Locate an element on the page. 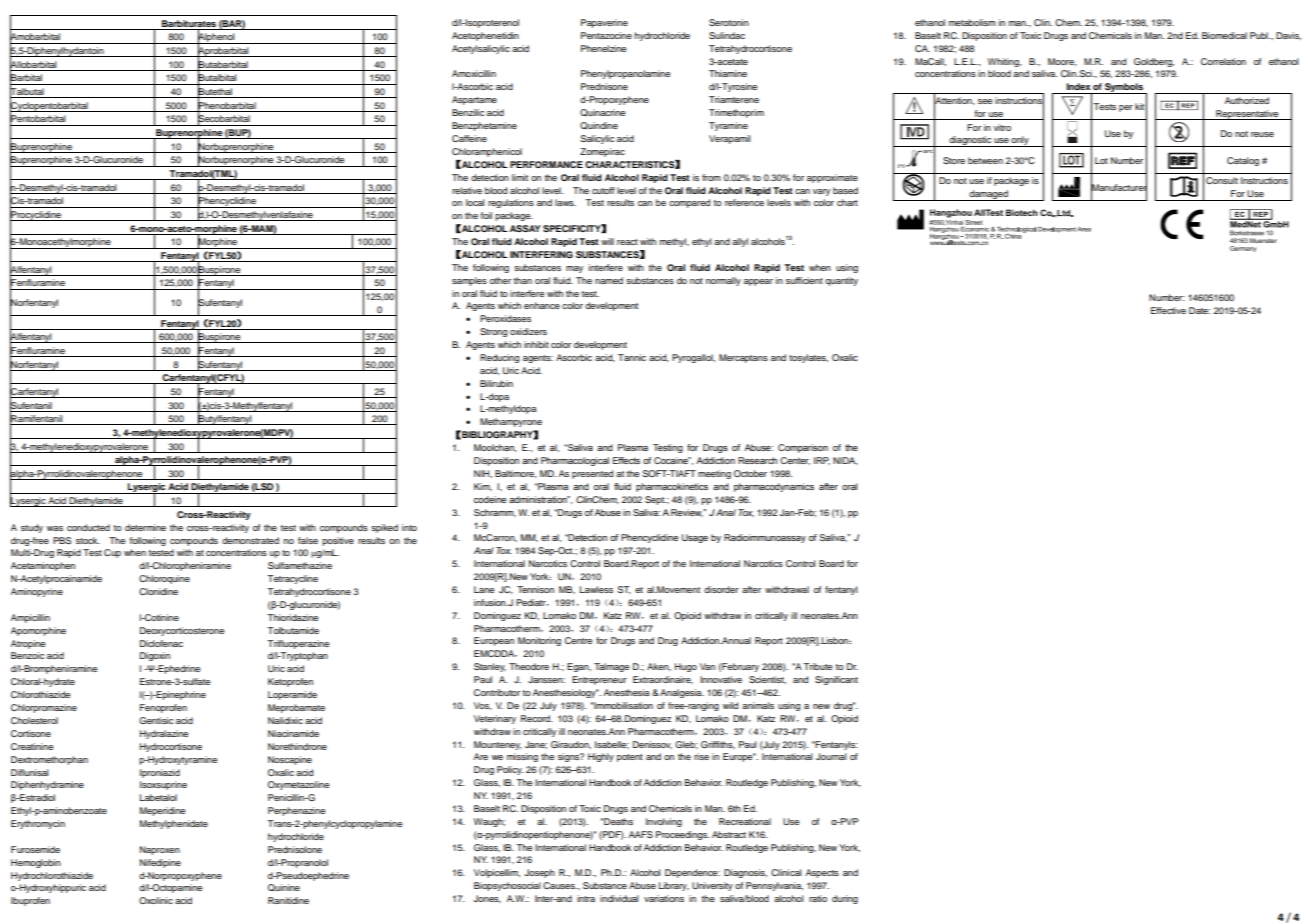 The width and height of the page is (1308, 924). Amoxicillin is located at coordinates (474, 73).
